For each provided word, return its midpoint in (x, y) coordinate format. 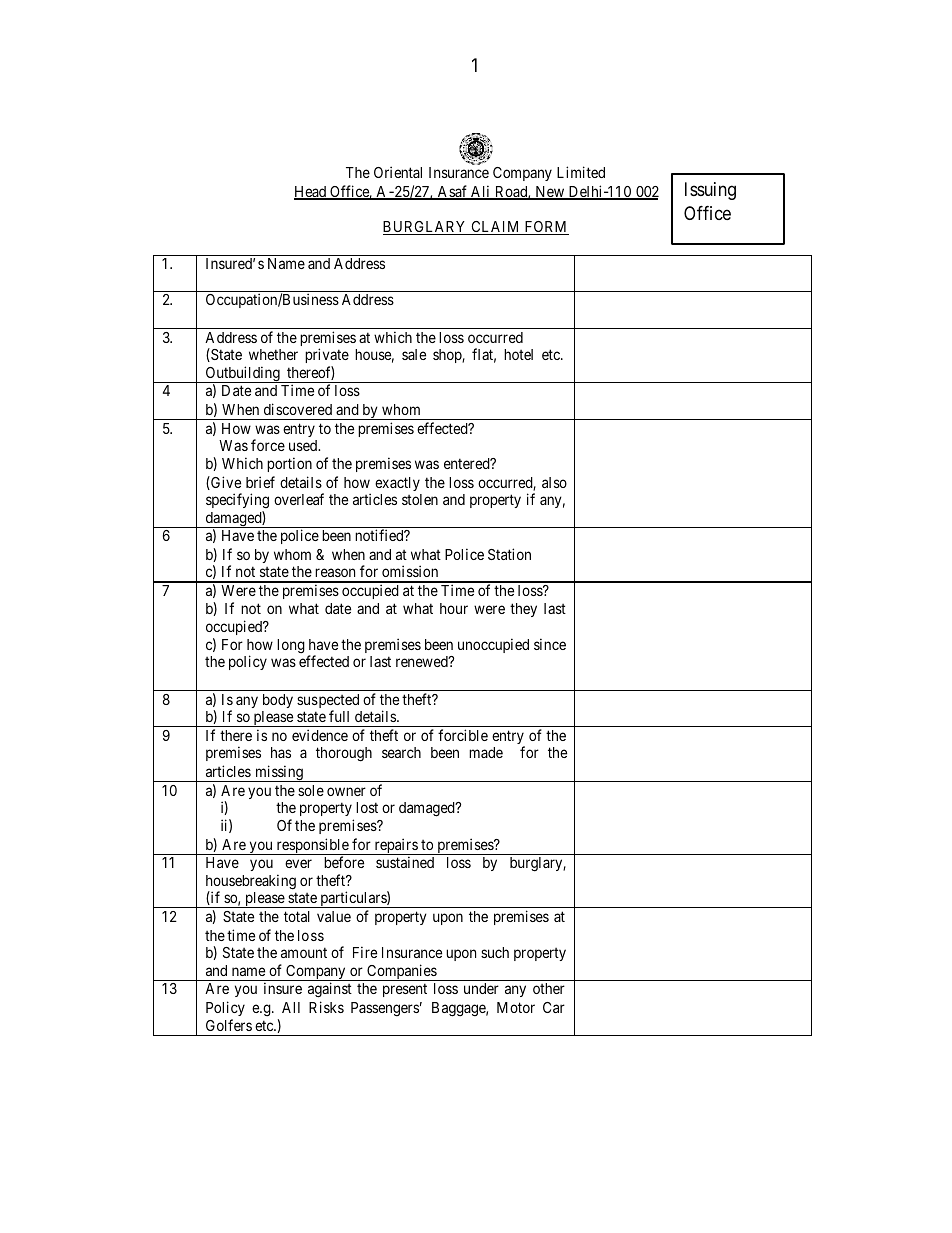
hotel (518, 354)
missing (279, 773)
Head (311, 193)
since (550, 644)
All (291, 1007)
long (291, 646)
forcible (463, 735)
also (554, 482)
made (486, 752)
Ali (481, 192)
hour (454, 608)
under (481, 988)
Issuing (710, 191)
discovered (298, 409)
